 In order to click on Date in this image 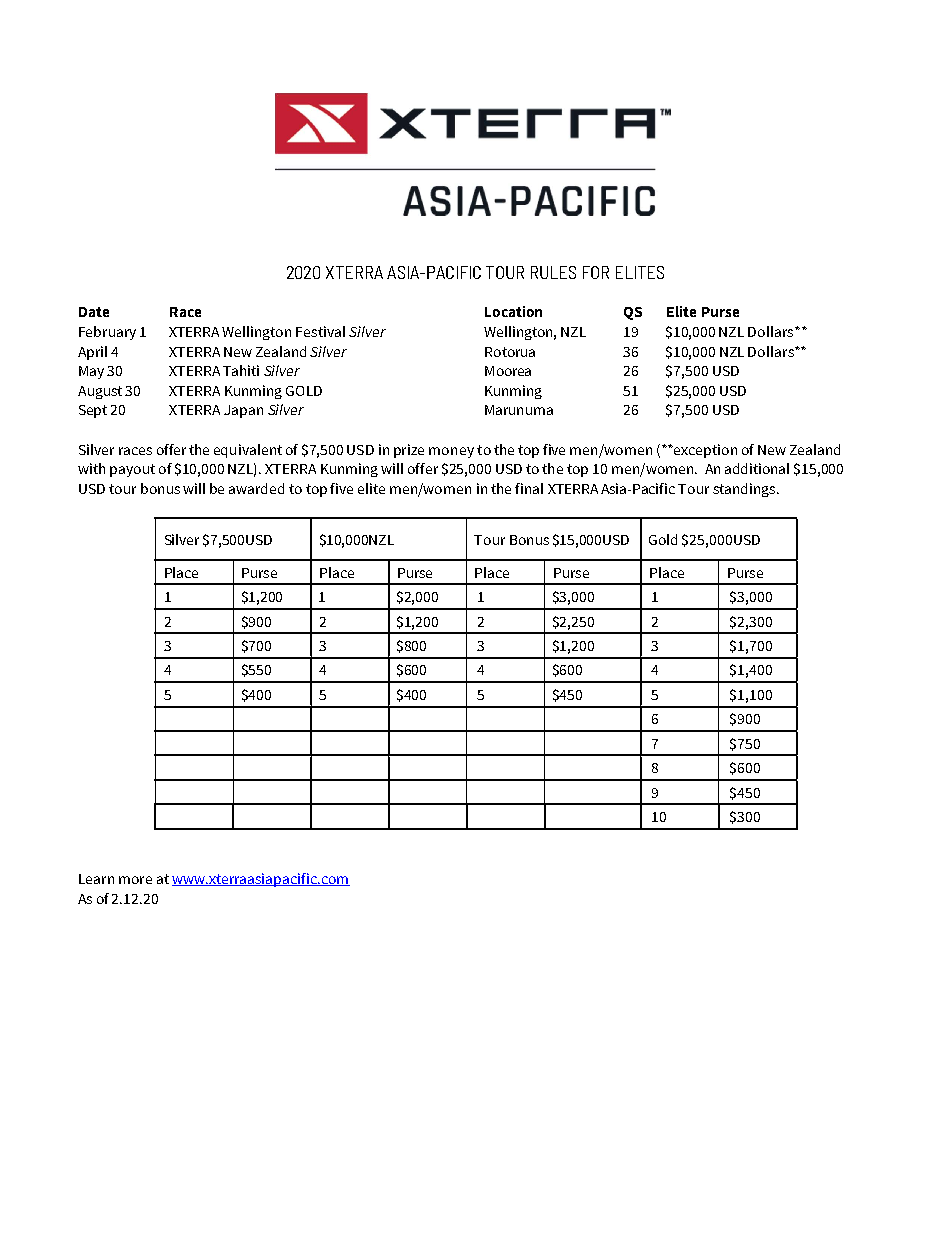, I will do `click(94, 312)`.
